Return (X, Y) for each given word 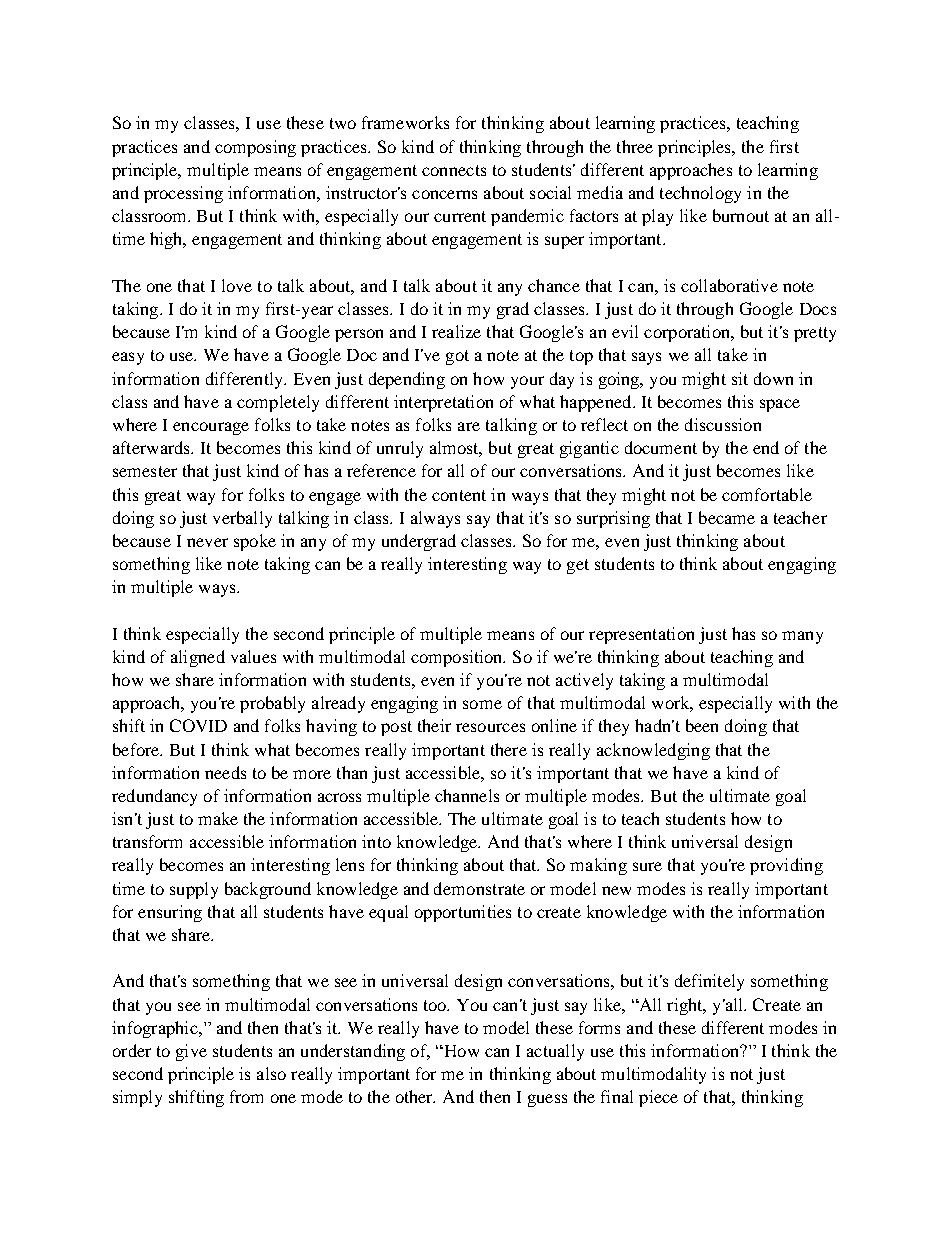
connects (454, 170)
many (802, 637)
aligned (198, 658)
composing (255, 148)
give (191, 1052)
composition (458, 658)
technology (700, 194)
